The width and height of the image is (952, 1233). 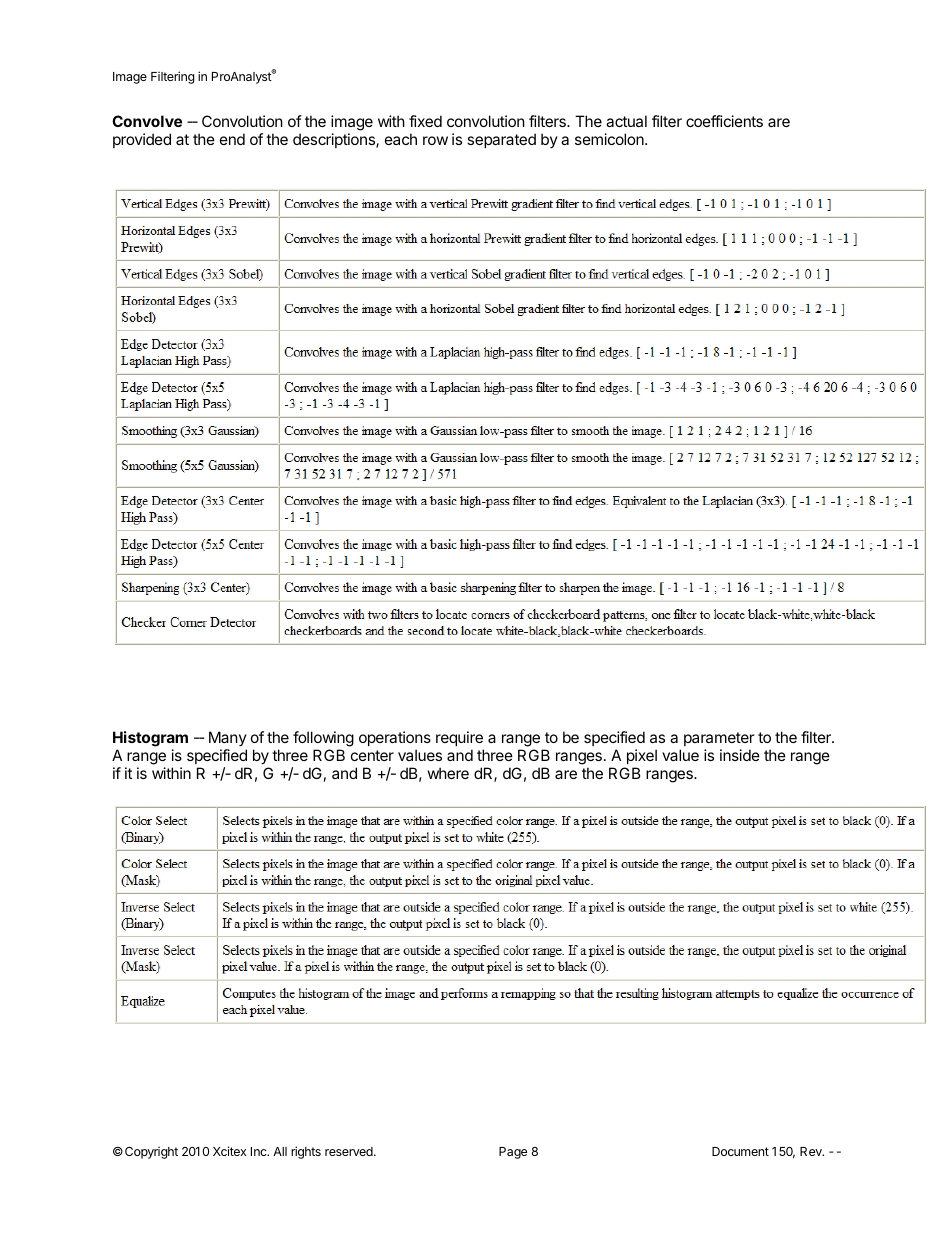 What do you see at coordinates (228, 740) in the image?
I see `Many` at bounding box center [228, 740].
